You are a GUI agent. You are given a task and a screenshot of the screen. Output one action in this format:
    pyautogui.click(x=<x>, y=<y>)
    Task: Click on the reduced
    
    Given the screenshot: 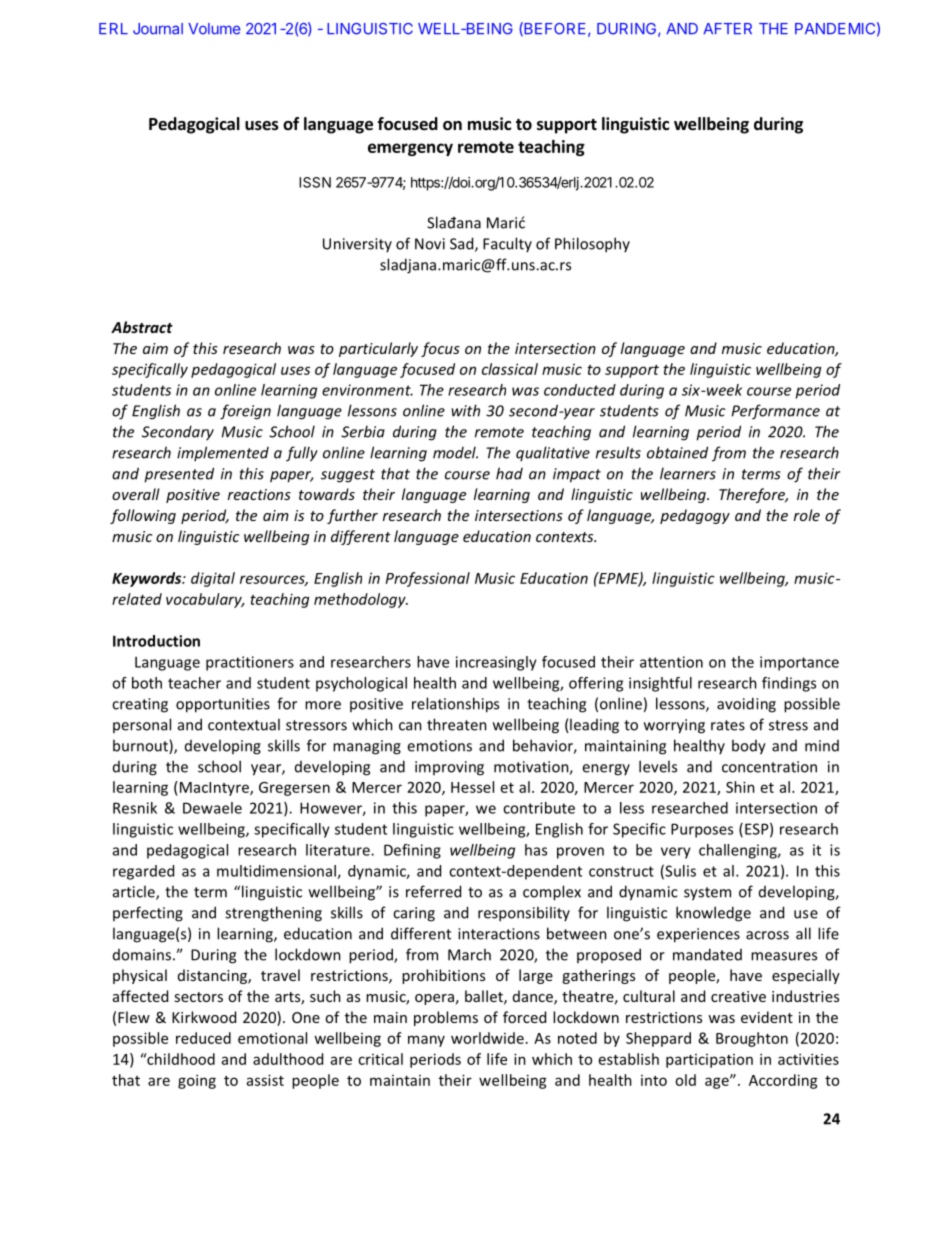 What is the action you would take?
    pyautogui.click(x=203, y=1038)
